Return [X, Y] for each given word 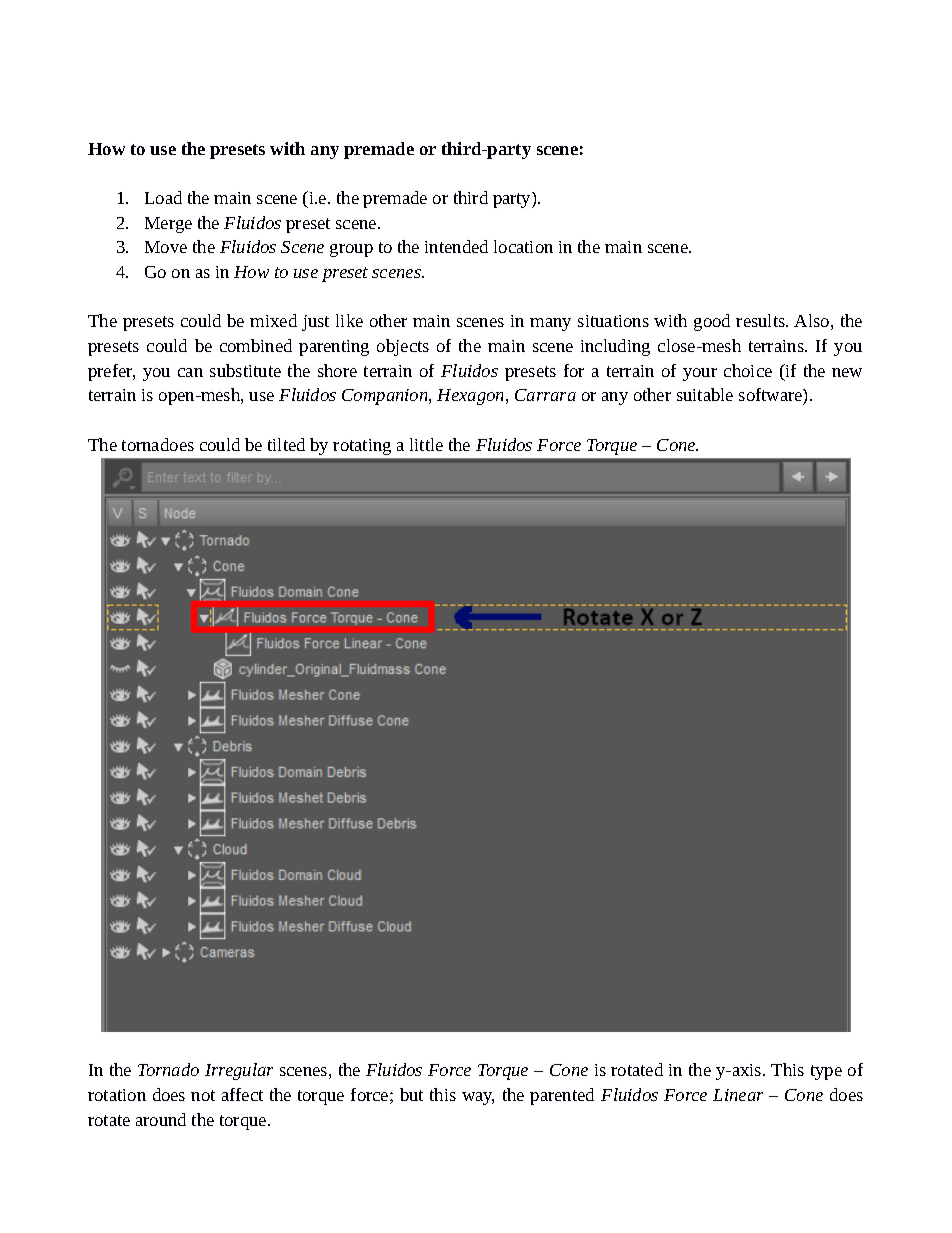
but [411, 1094]
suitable [705, 394]
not [203, 1095]
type [826, 1072]
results [761, 320]
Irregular [239, 1071]
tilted [286, 444]
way [478, 1098]
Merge [168, 225]
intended [456, 246]
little [426, 444]
